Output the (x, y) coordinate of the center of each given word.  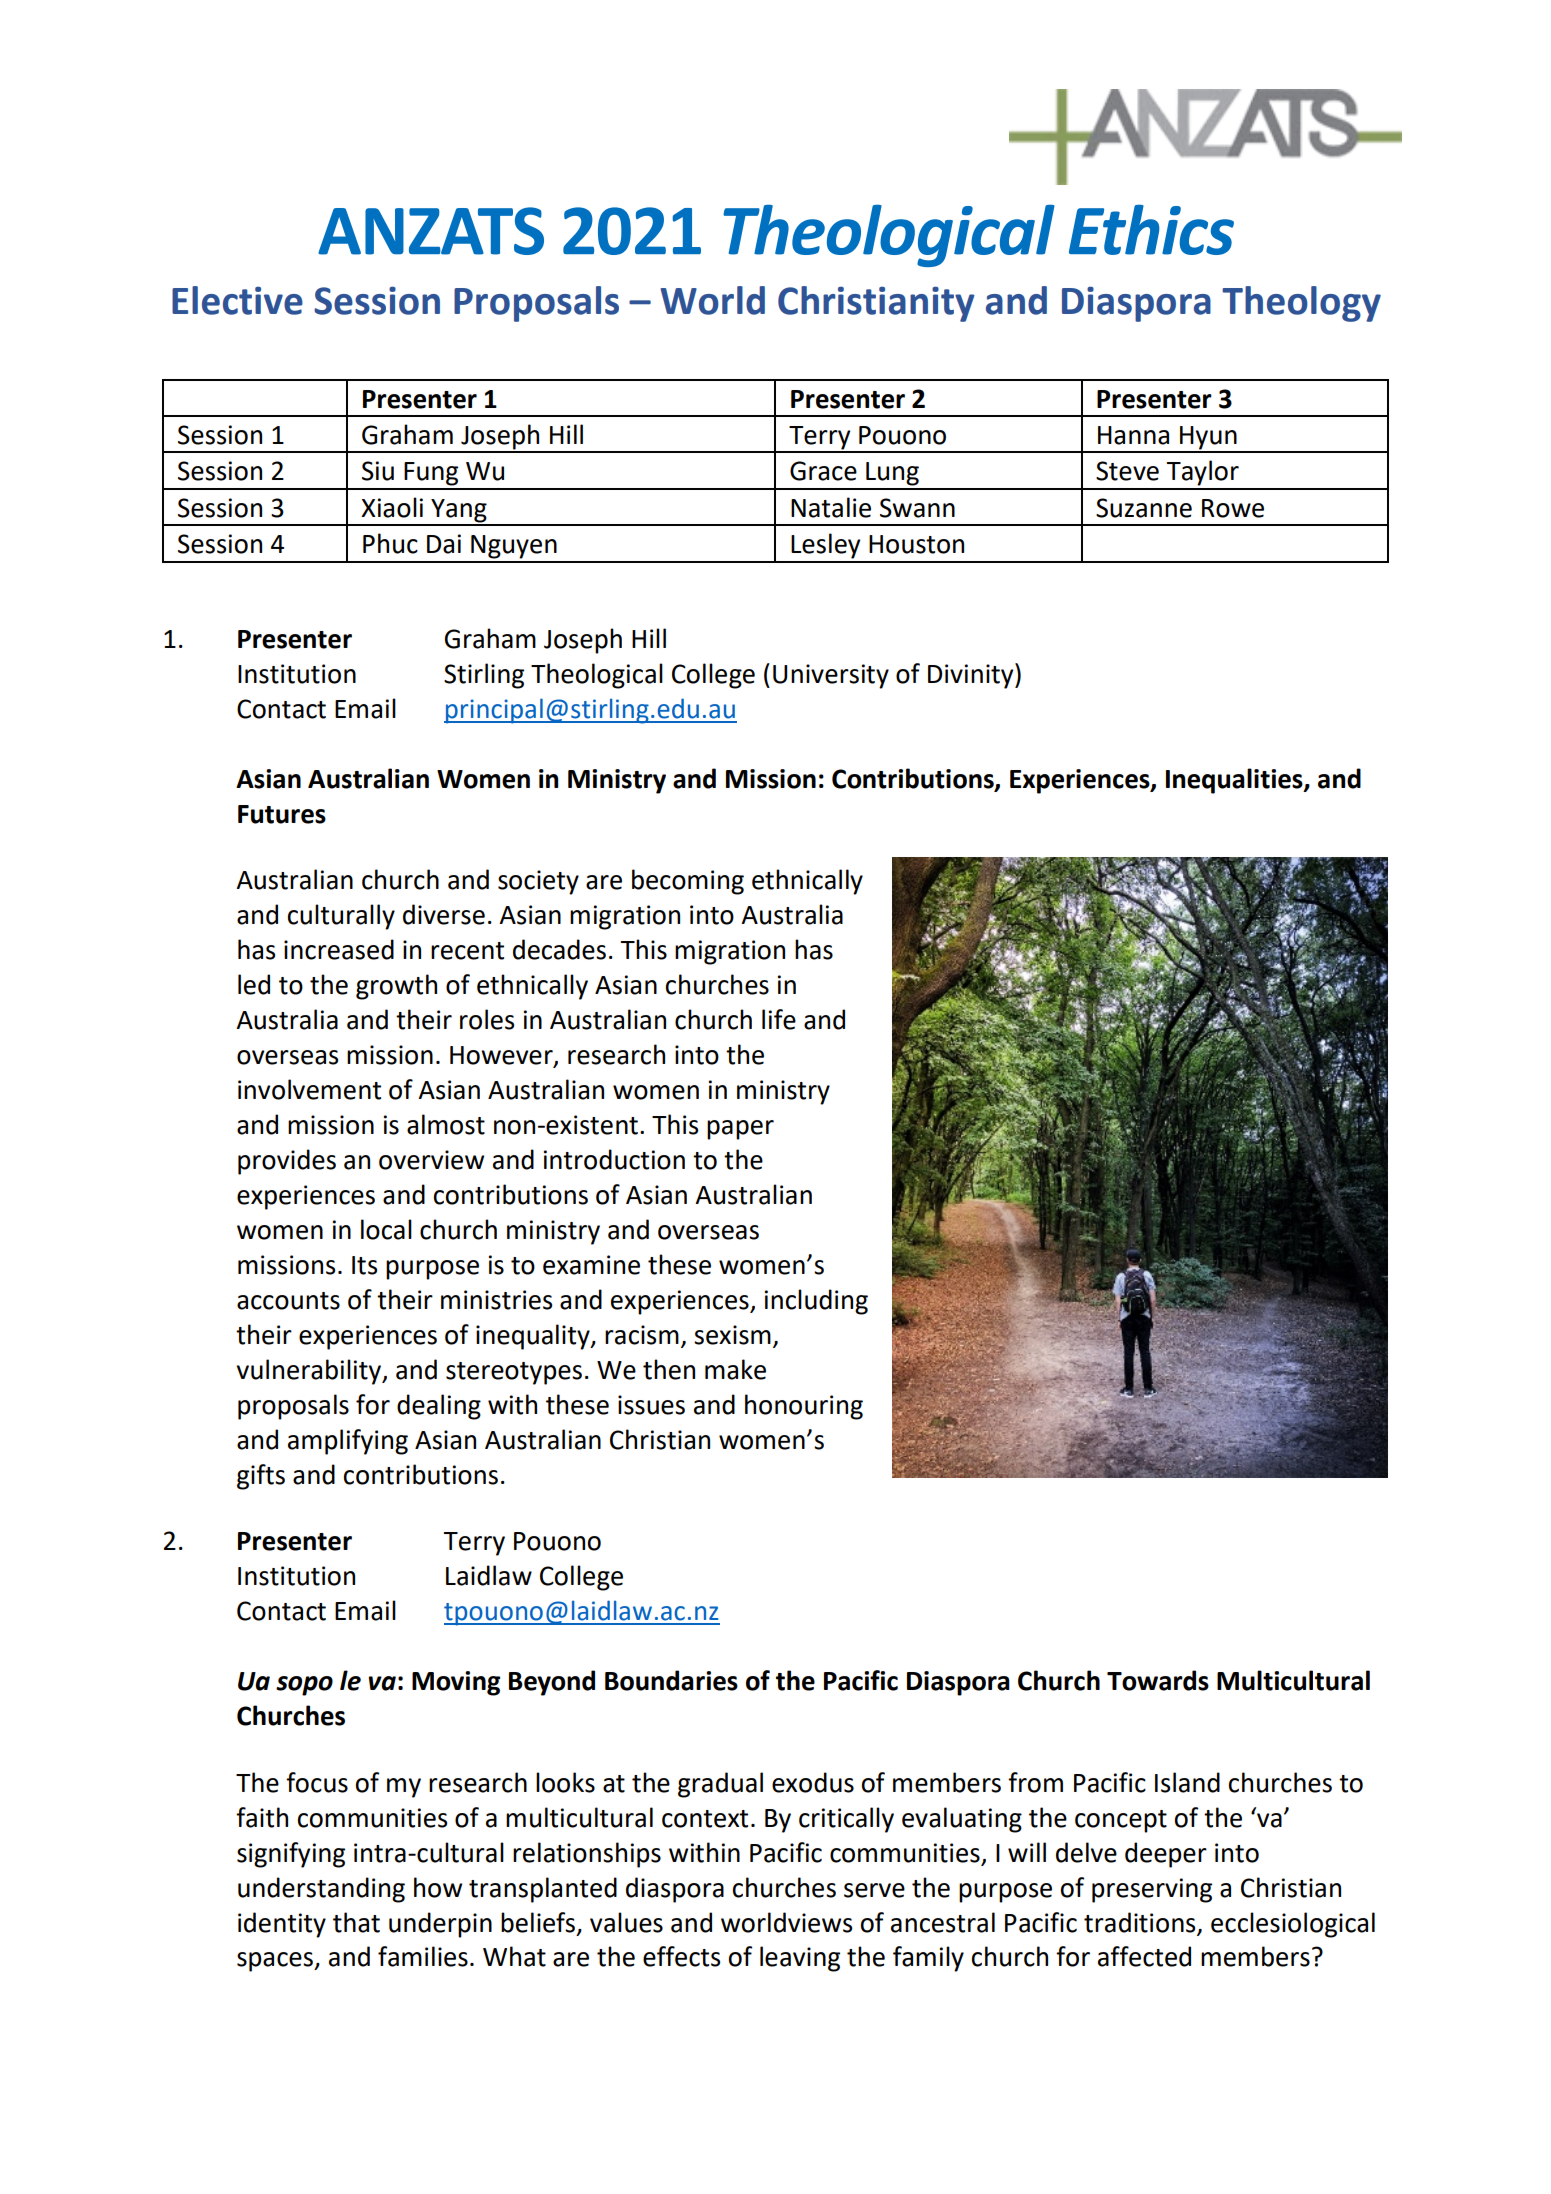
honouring (804, 1407)
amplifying (348, 1442)
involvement (309, 1089)
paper (740, 1130)
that (356, 1922)
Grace (823, 471)
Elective (237, 300)
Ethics (1151, 230)
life (779, 1019)
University (831, 676)
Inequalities (1235, 781)
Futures (282, 814)
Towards (1158, 1680)
